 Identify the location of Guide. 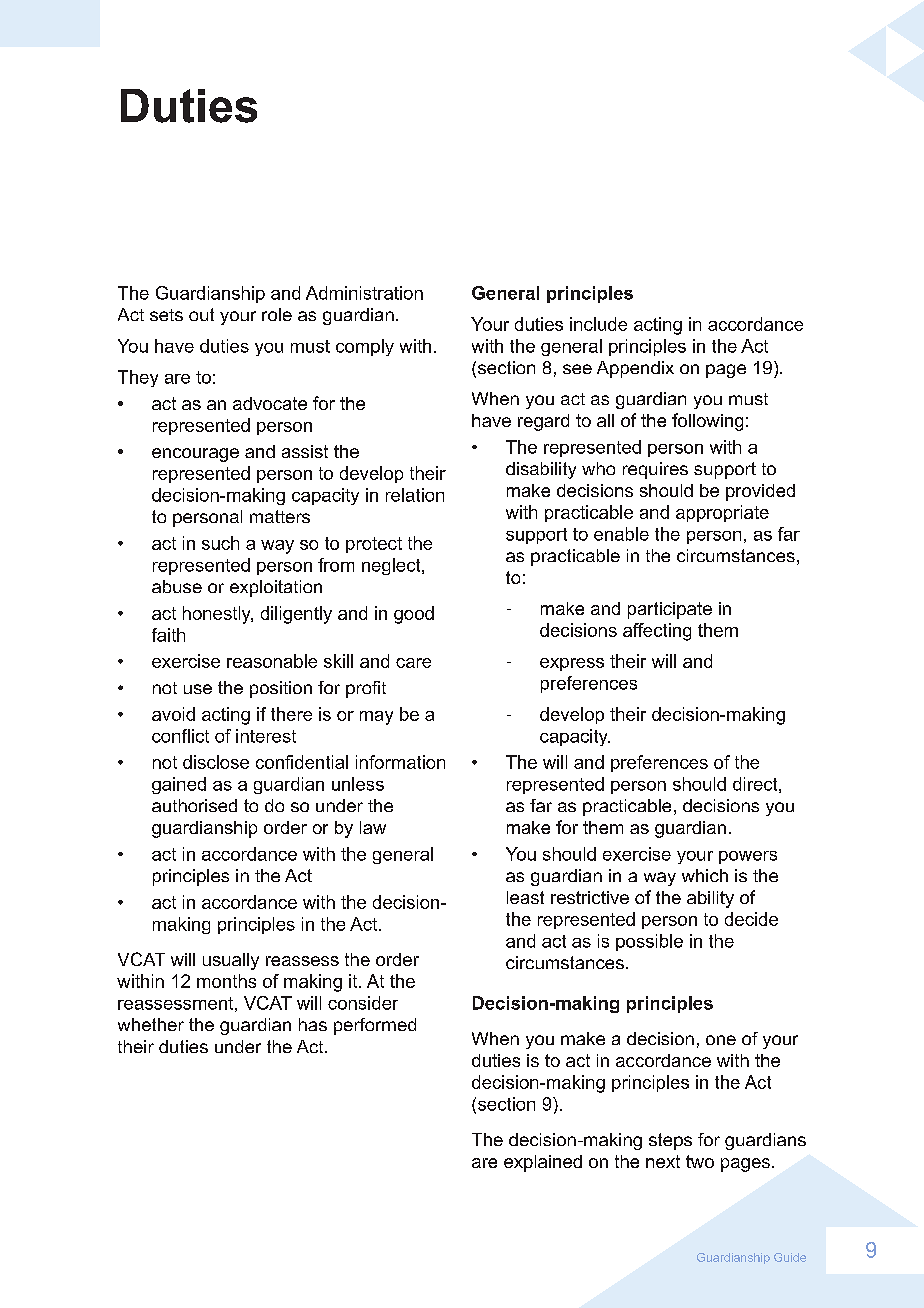
(790, 1257).
